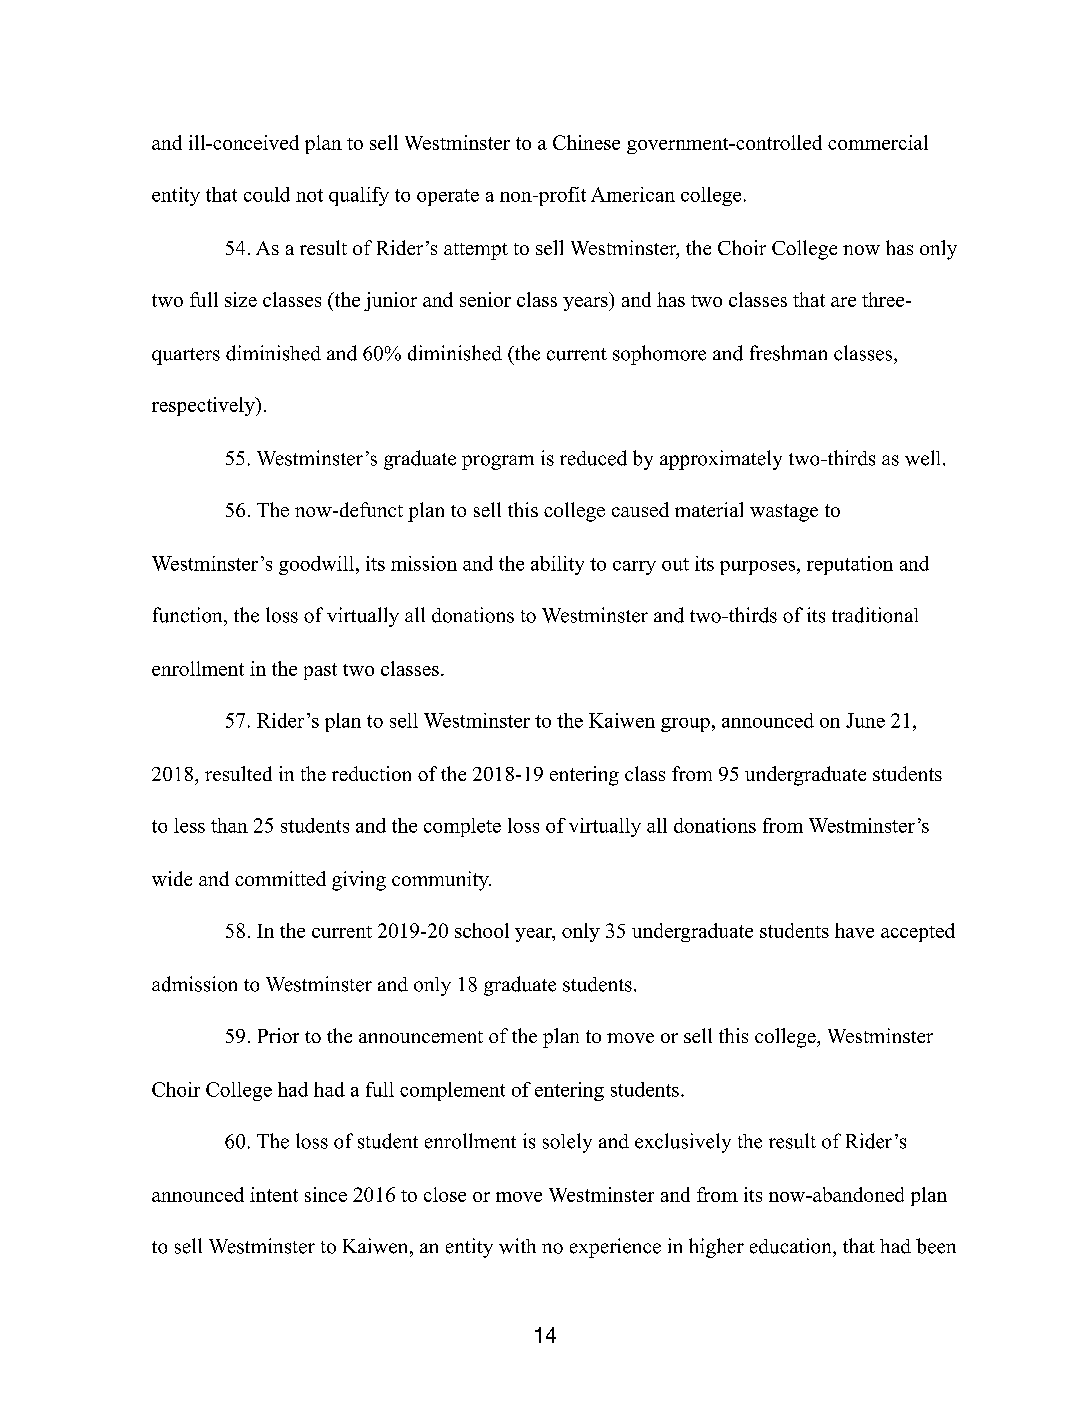 Image resolution: width=1091 pixels, height=1412 pixels. I want to click on with, so click(517, 1246).
